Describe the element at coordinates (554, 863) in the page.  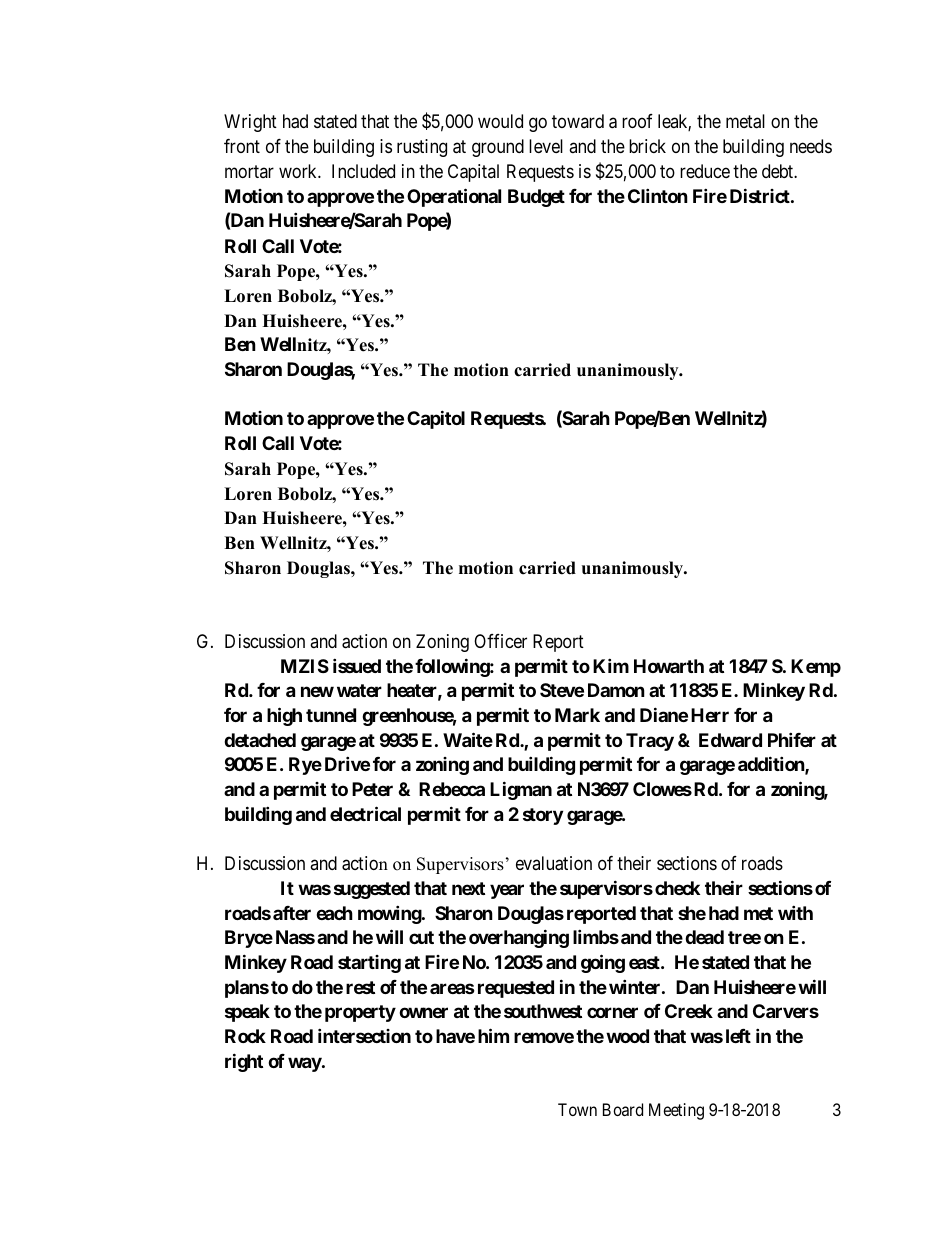
I see `evaluation` at that location.
